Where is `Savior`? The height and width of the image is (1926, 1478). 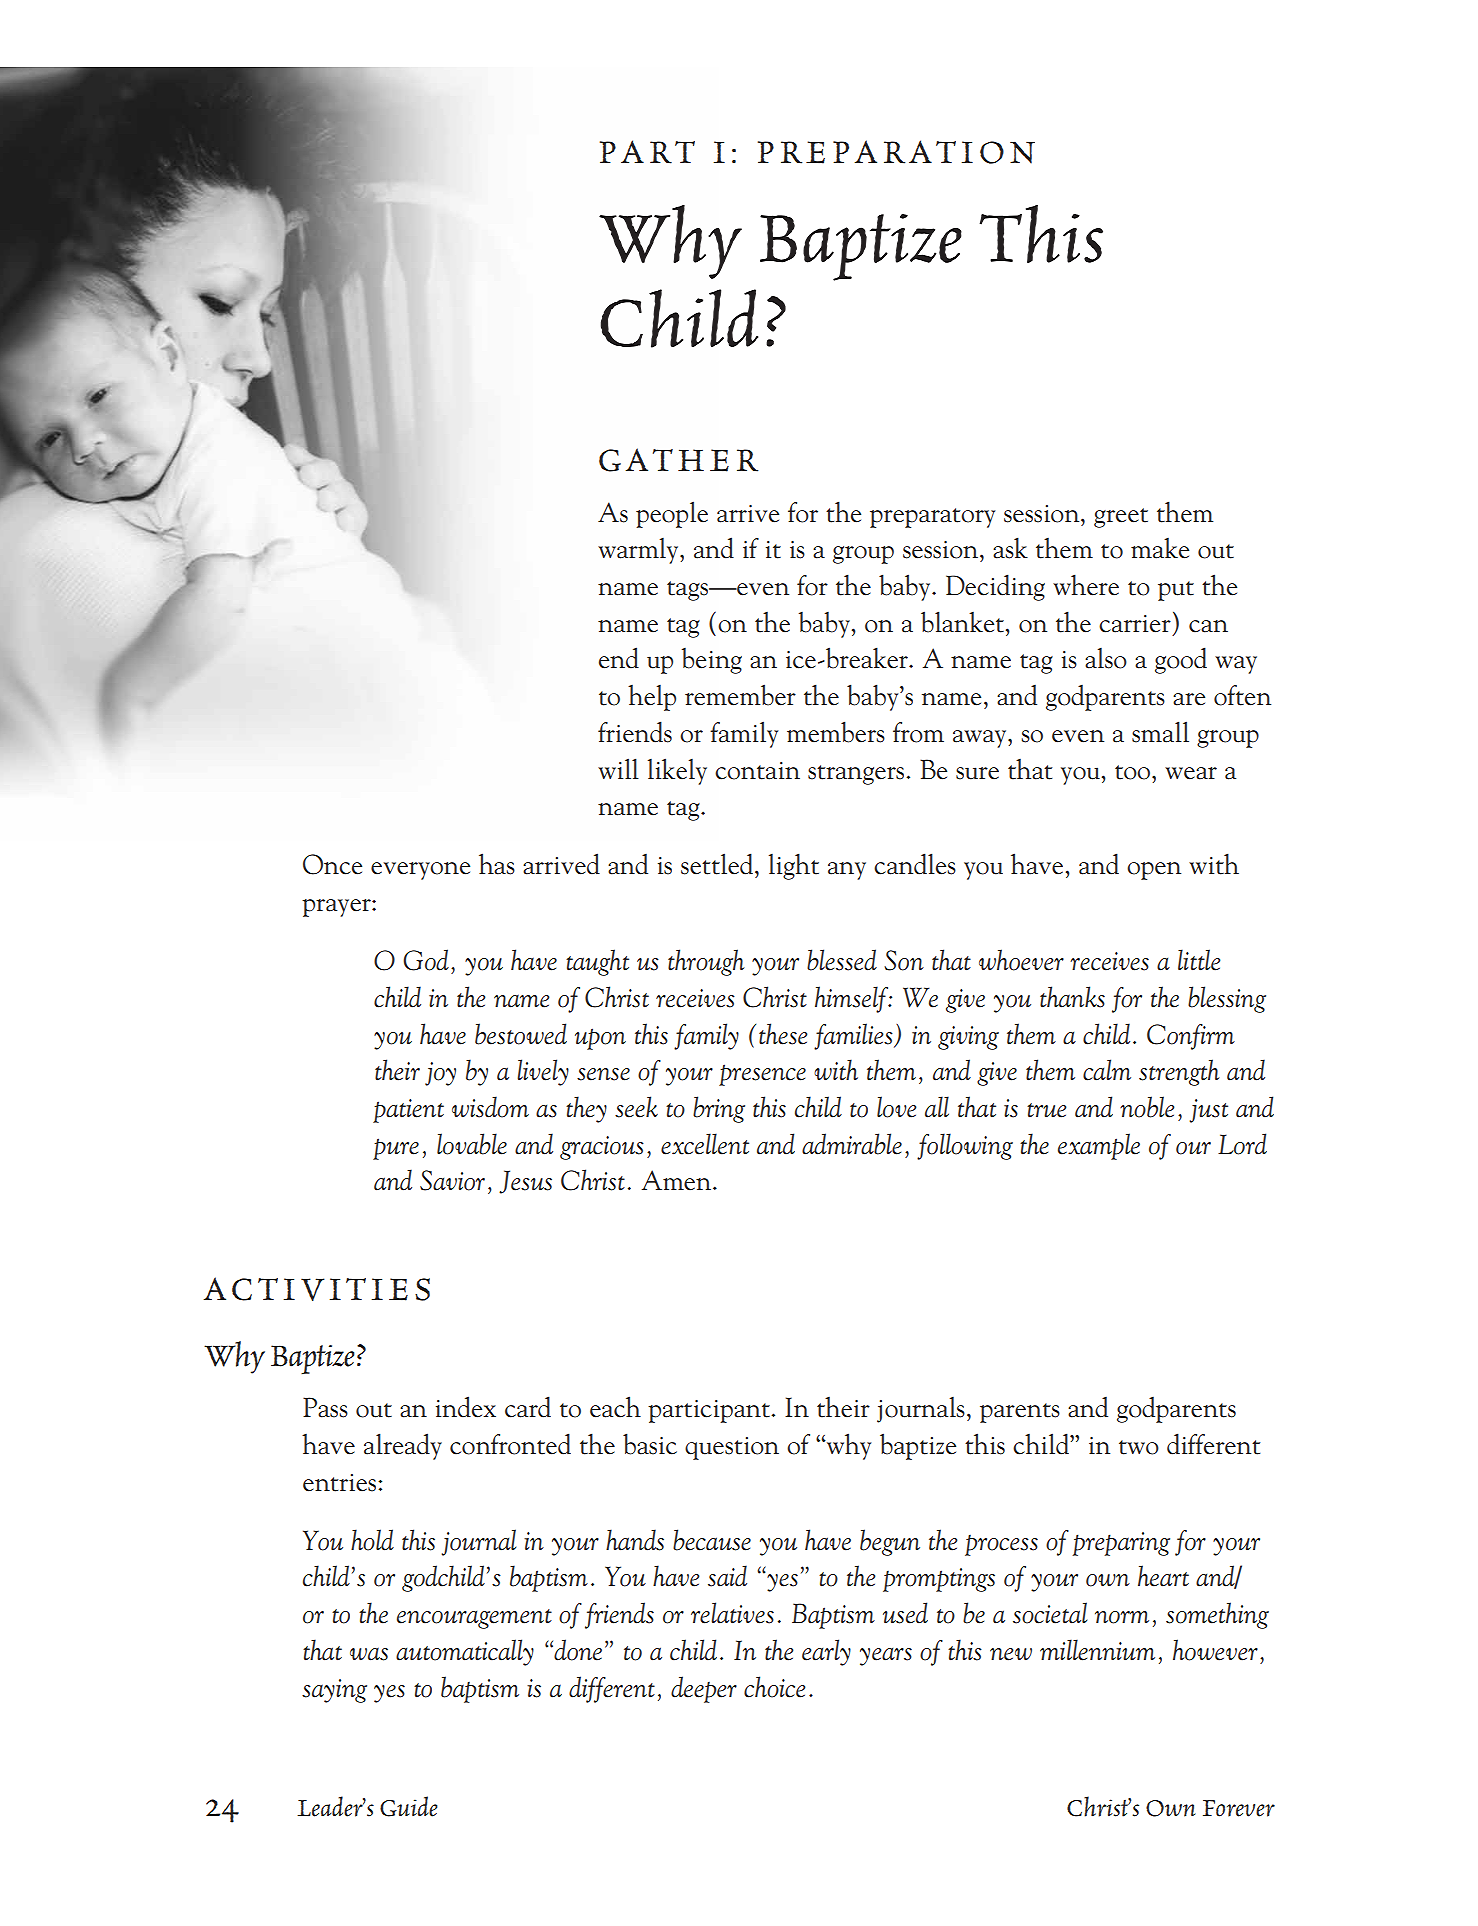
Savior is located at coordinates (452, 1180).
